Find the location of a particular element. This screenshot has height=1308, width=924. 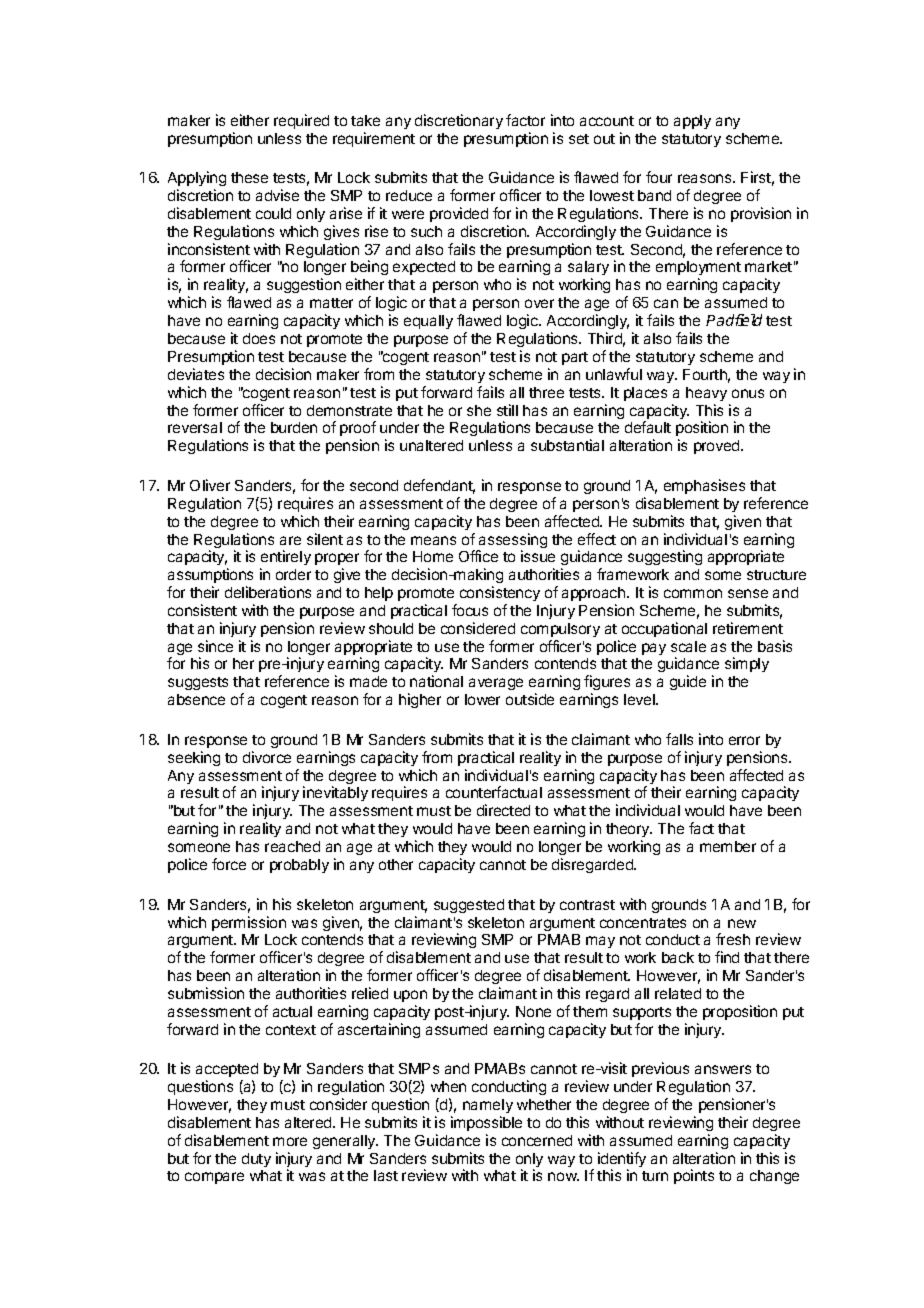

these is located at coordinates (249, 177).
